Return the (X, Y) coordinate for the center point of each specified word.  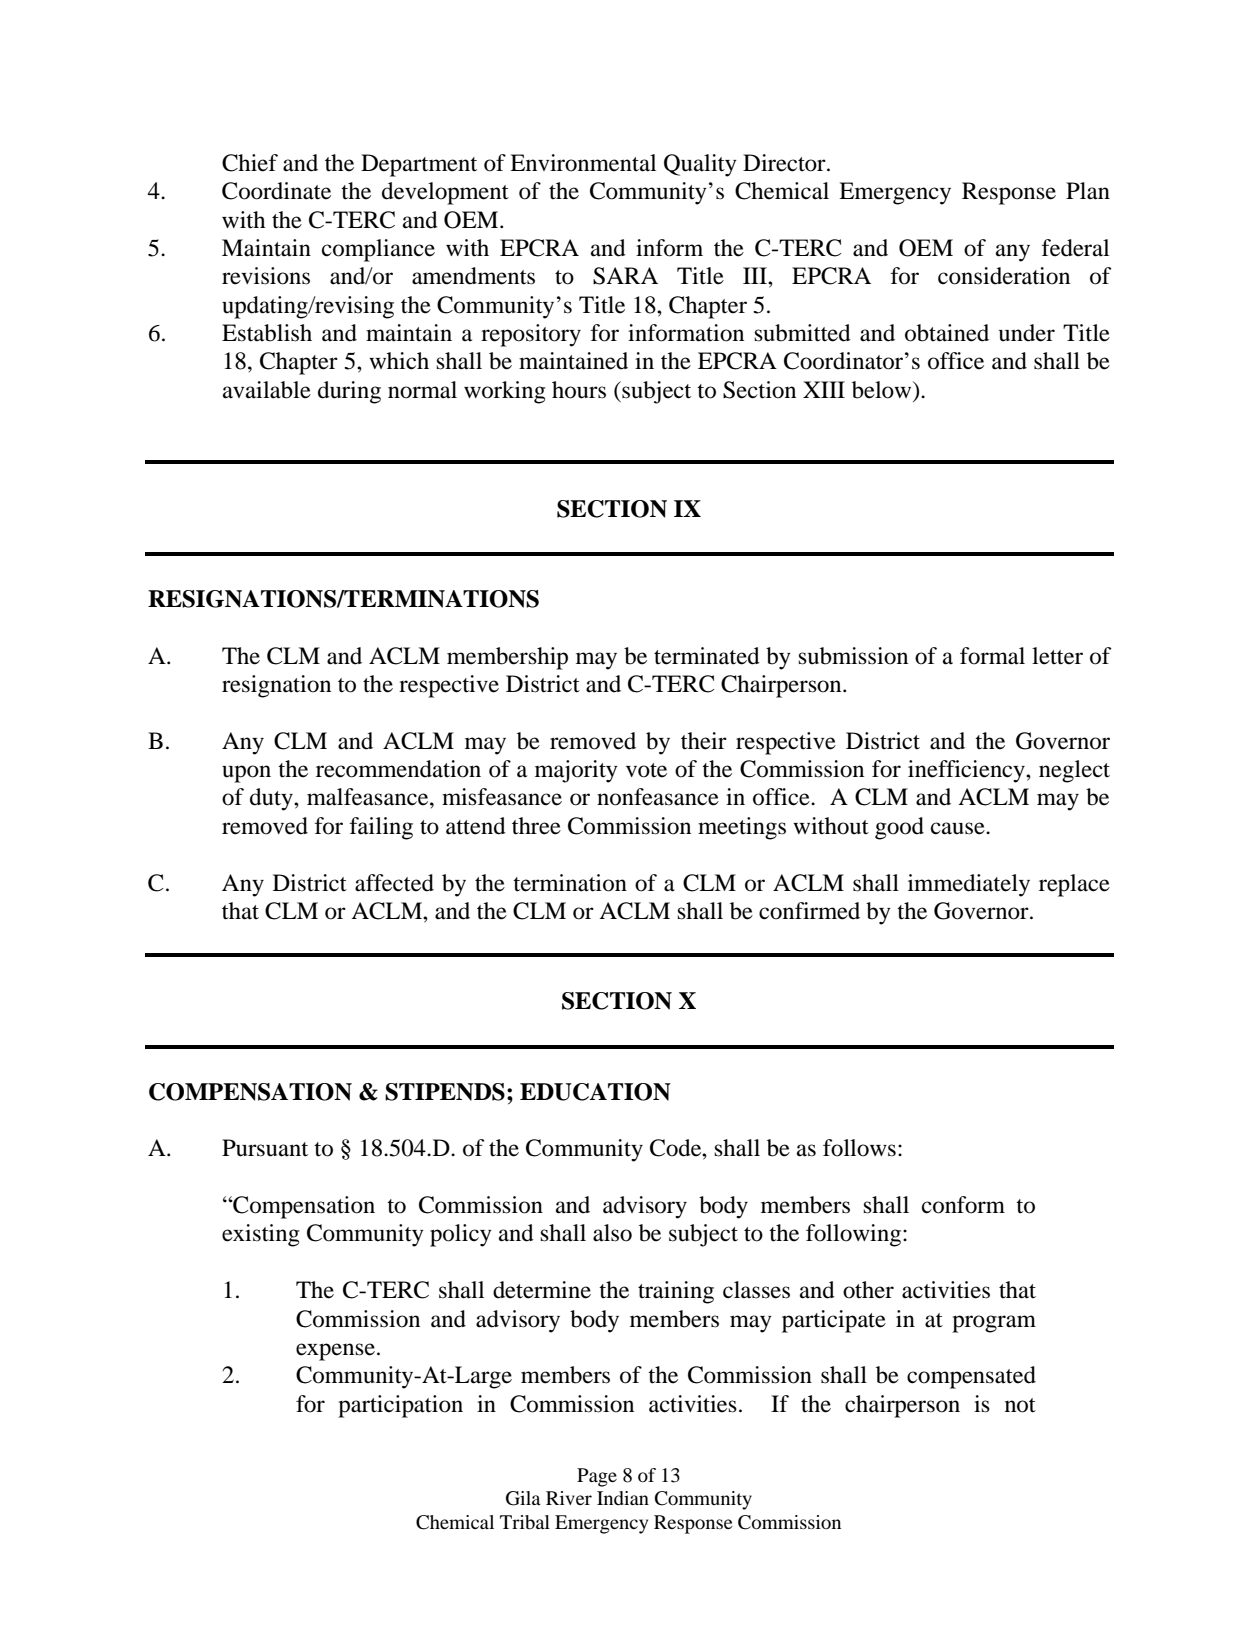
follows (859, 1148)
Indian (623, 1498)
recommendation (398, 769)
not (1020, 1405)
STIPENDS (445, 1092)
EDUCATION (595, 1092)
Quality (700, 165)
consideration (1004, 276)
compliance (378, 250)
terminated (707, 656)
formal (992, 656)
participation (400, 1406)
